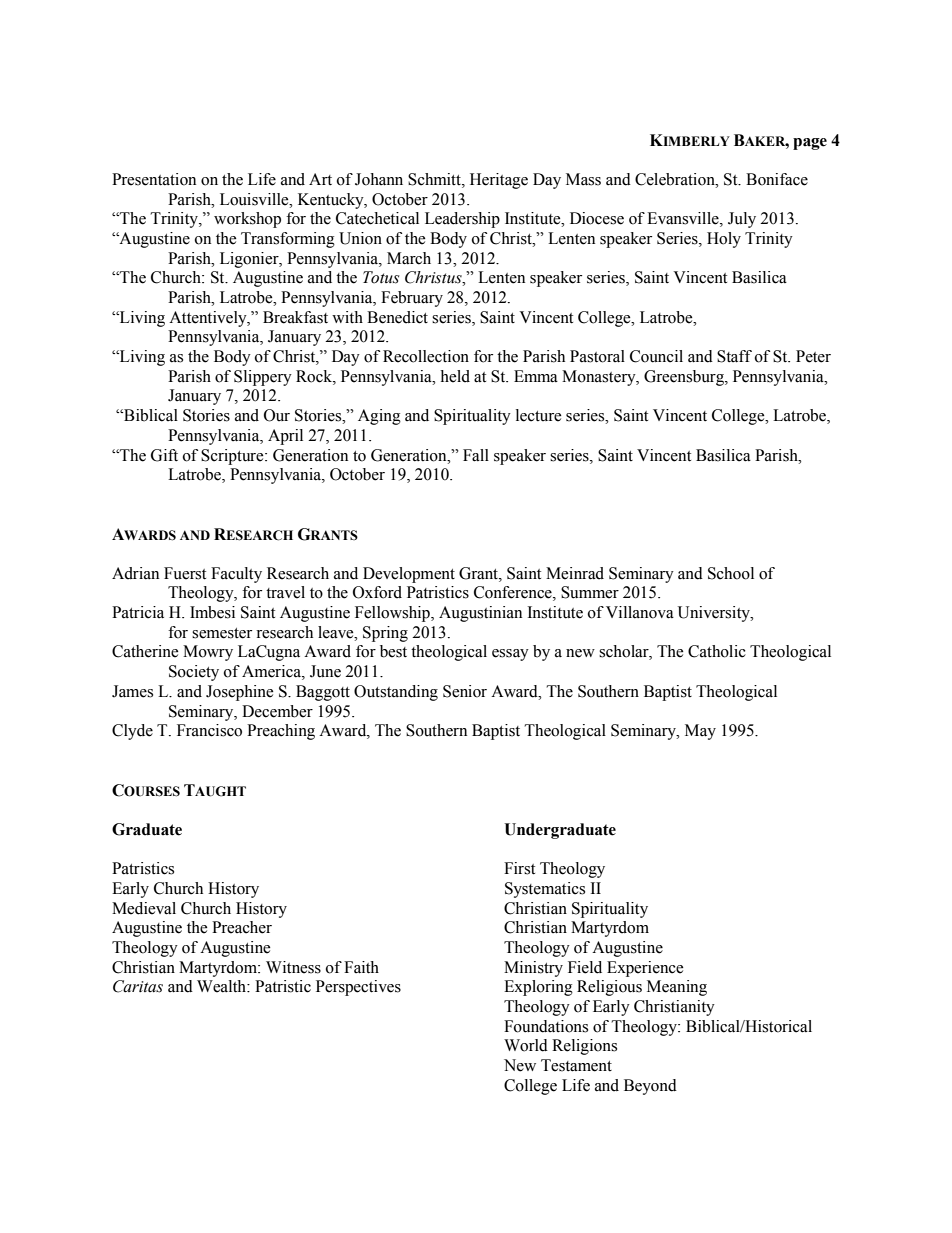 Image resolution: width=952 pixels, height=1233 pixels. I want to click on World, so click(526, 1045).
